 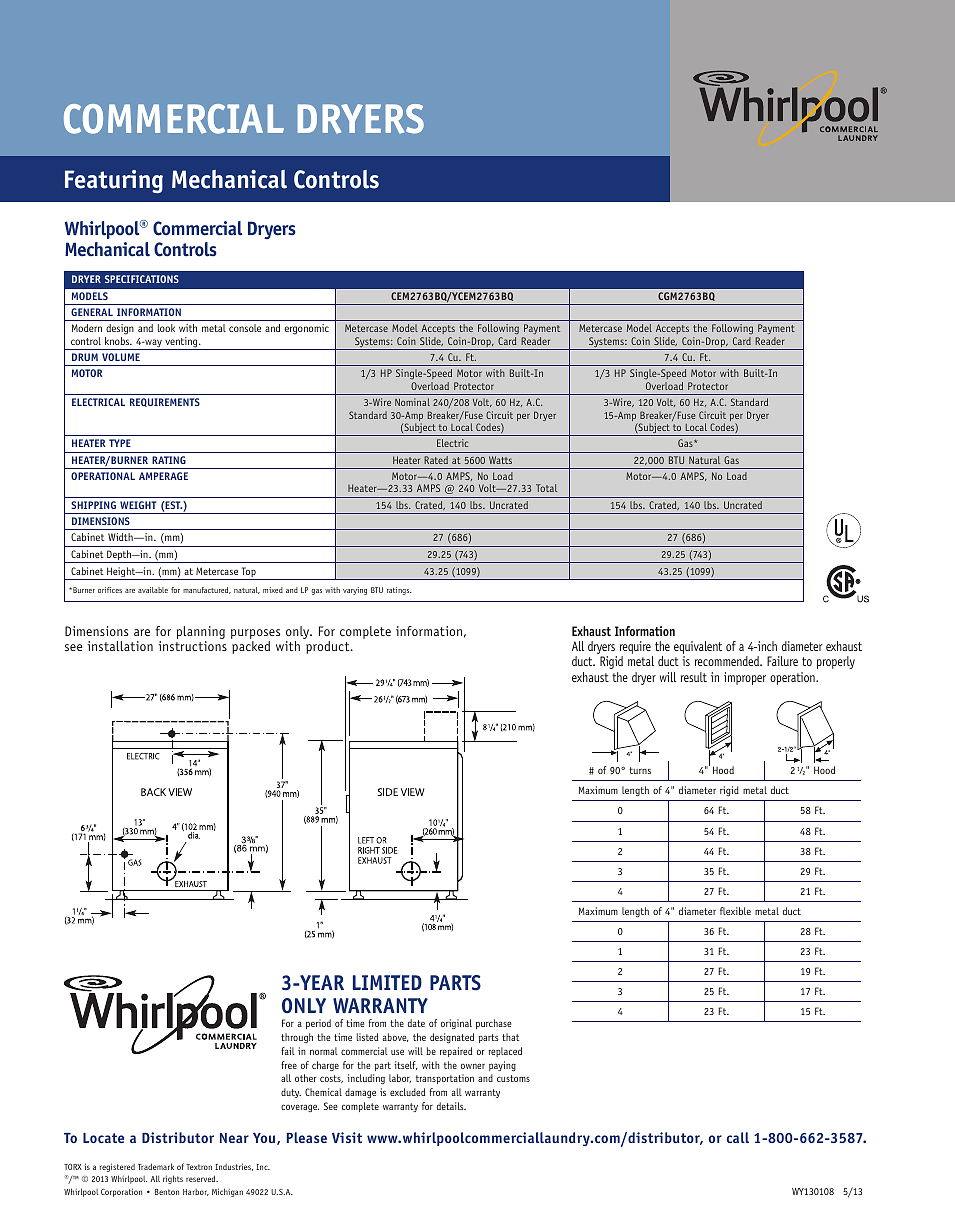 I want to click on details, so click(x=451, y=1106).
